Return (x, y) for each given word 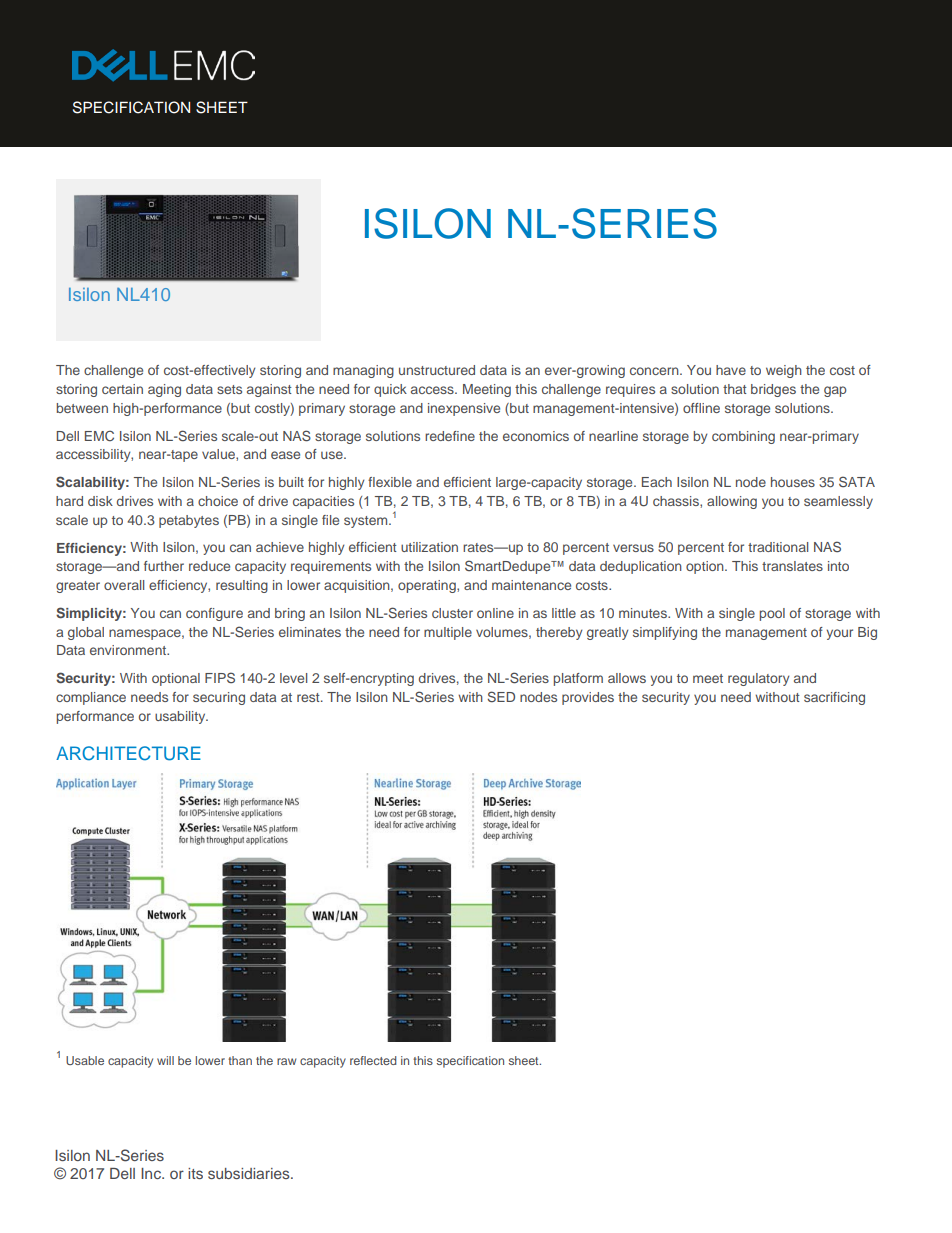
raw (286, 1061)
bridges (773, 390)
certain (122, 389)
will (165, 1060)
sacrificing (834, 698)
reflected (373, 1060)
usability (181, 717)
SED (501, 696)
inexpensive (464, 409)
